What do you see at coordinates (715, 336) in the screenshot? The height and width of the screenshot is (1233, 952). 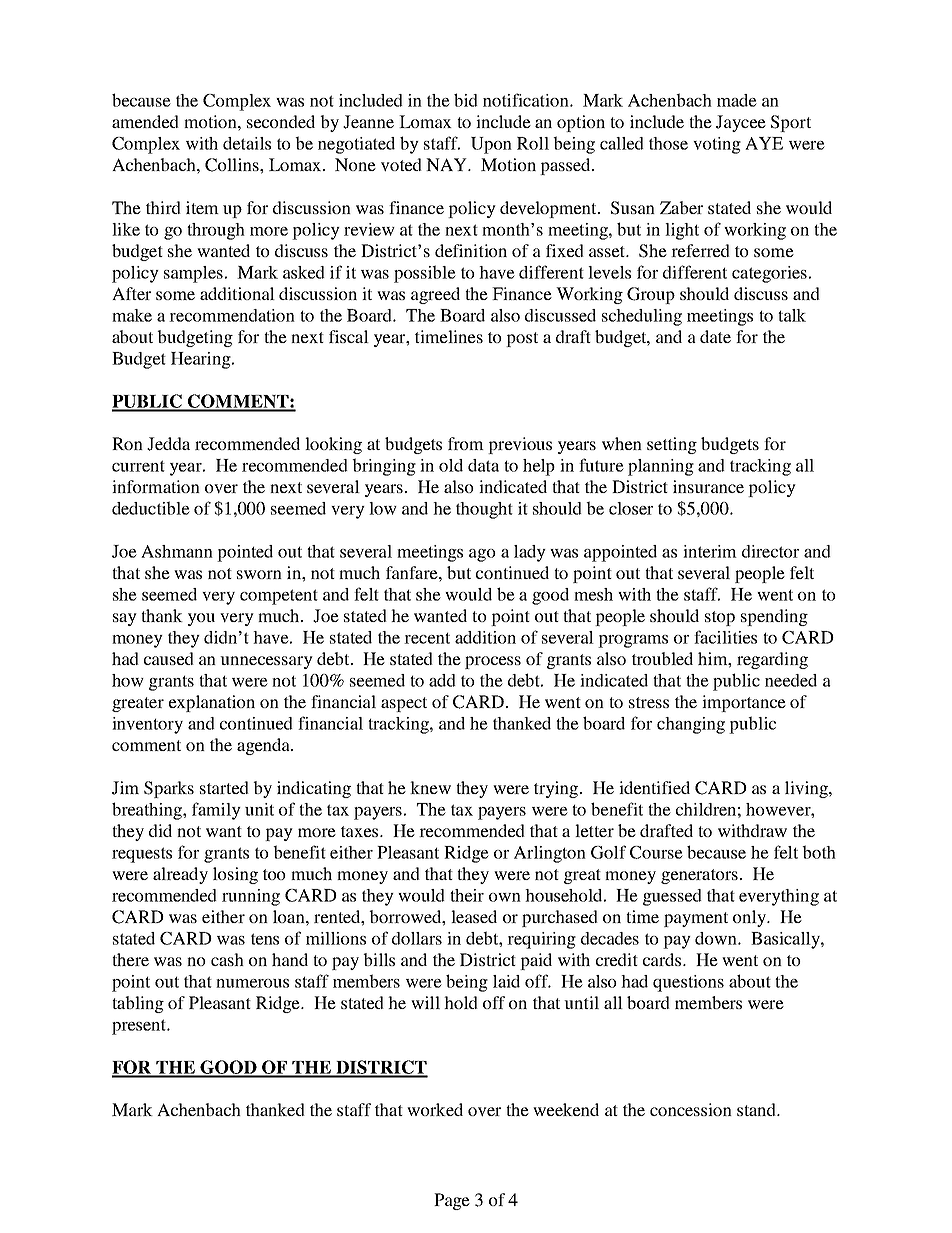 I see `date` at bounding box center [715, 336].
